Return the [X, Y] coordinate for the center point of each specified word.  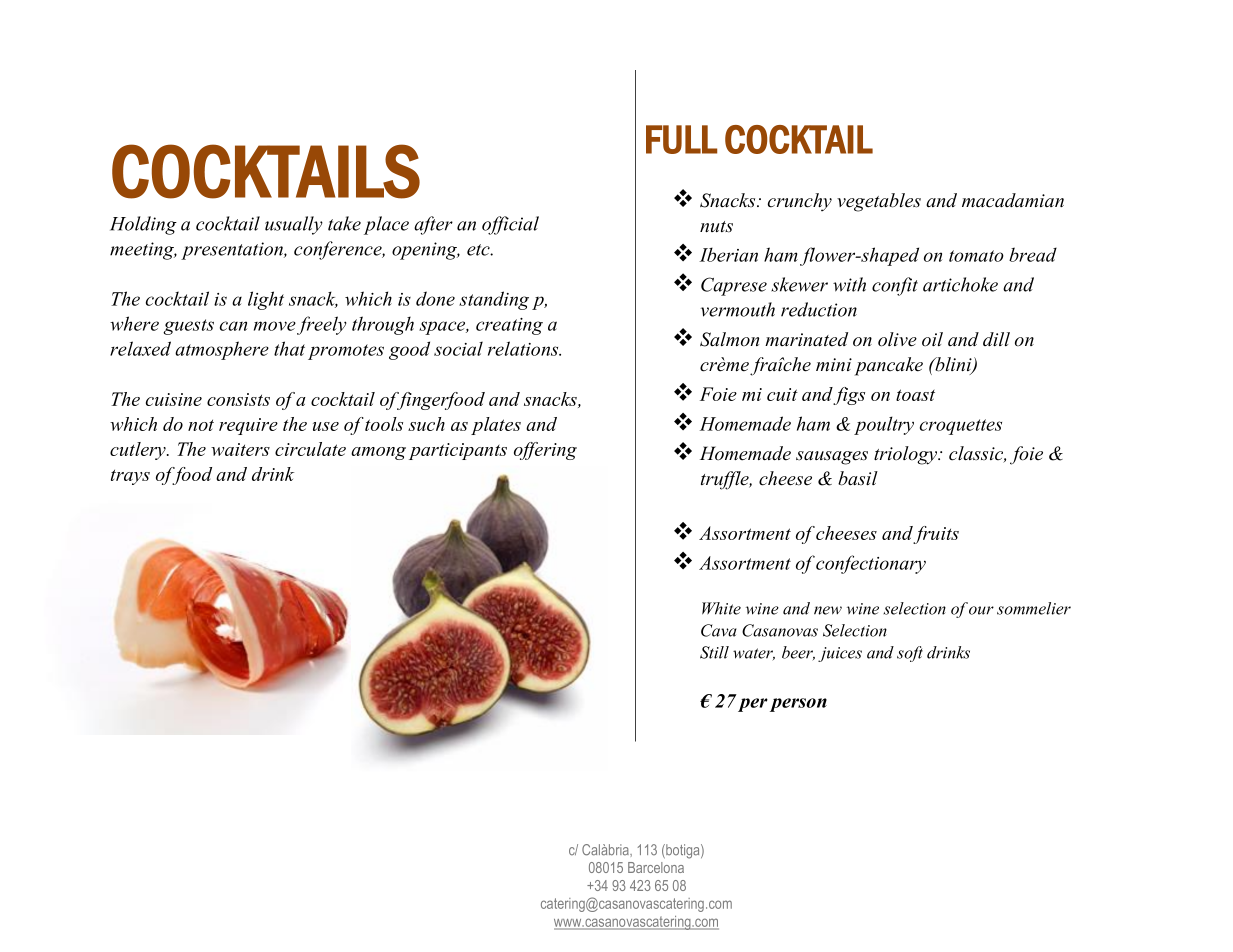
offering [545, 451]
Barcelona [656, 867]
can [233, 326]
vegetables [879, 202]
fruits [936, 535]
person [798, 705]
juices [840, 654]
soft [910, 654]
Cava [719, 630]
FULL [681, 139]
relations [524, 348]
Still [714, 652]
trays [130, 477]
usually [294, 225]
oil [932, 339]
